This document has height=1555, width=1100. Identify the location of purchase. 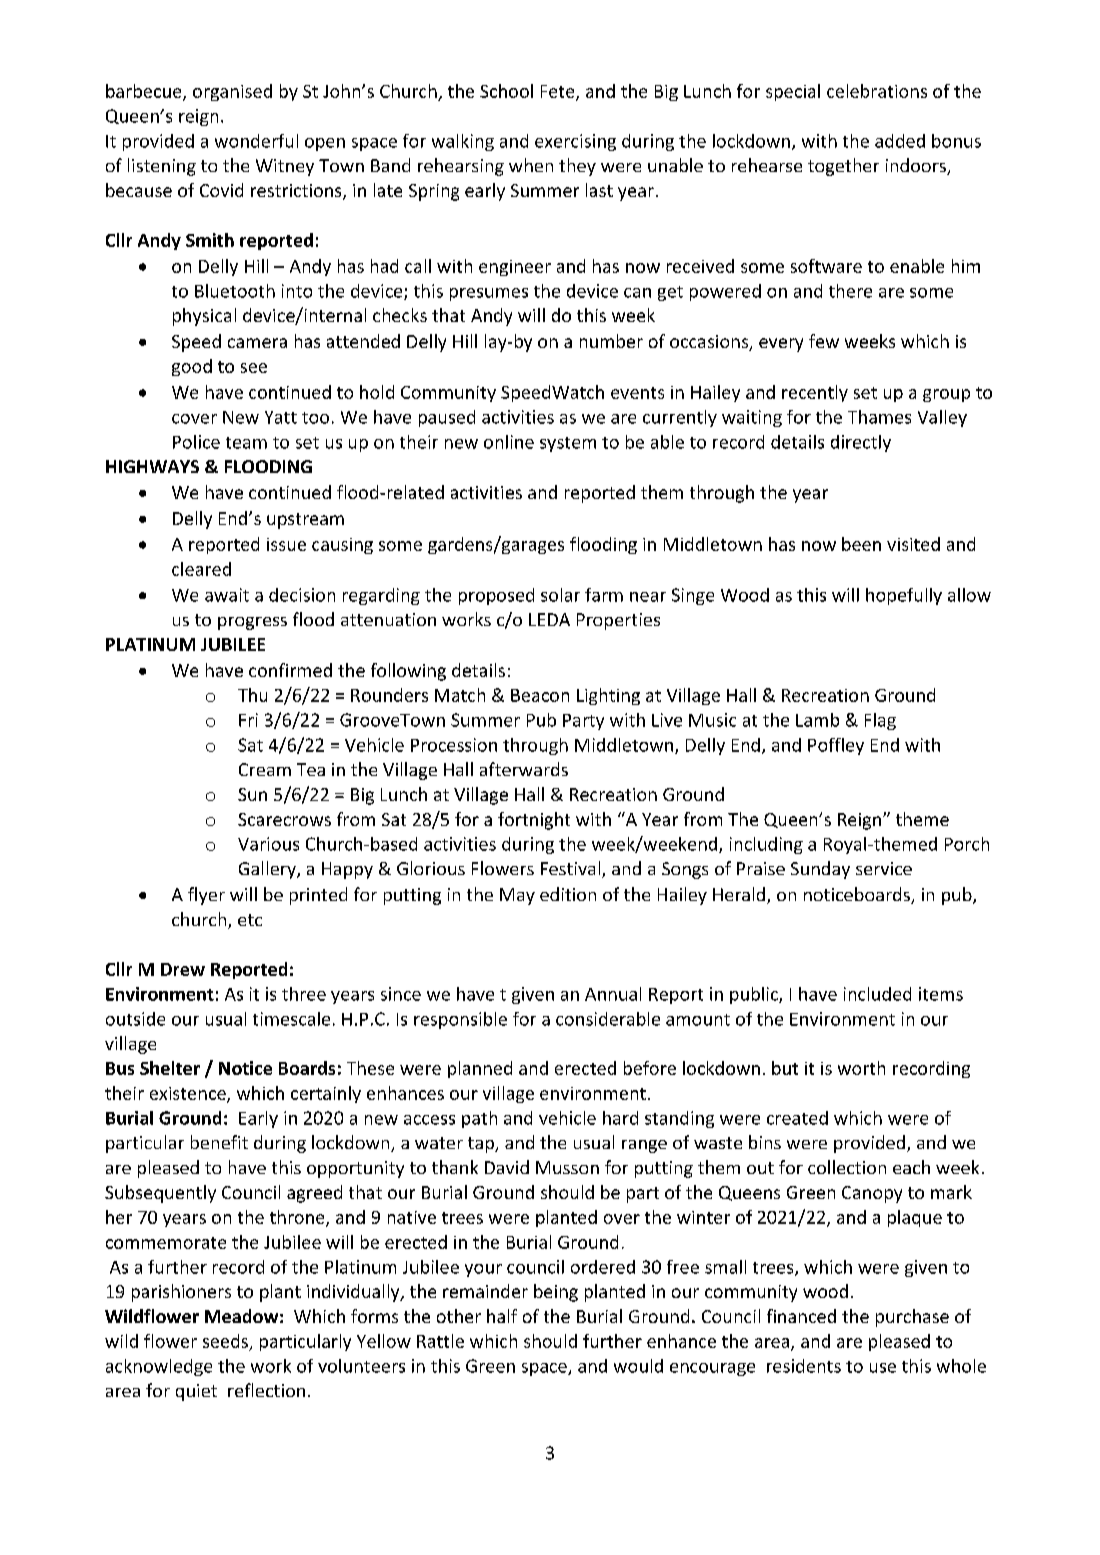
(912, 1318).
